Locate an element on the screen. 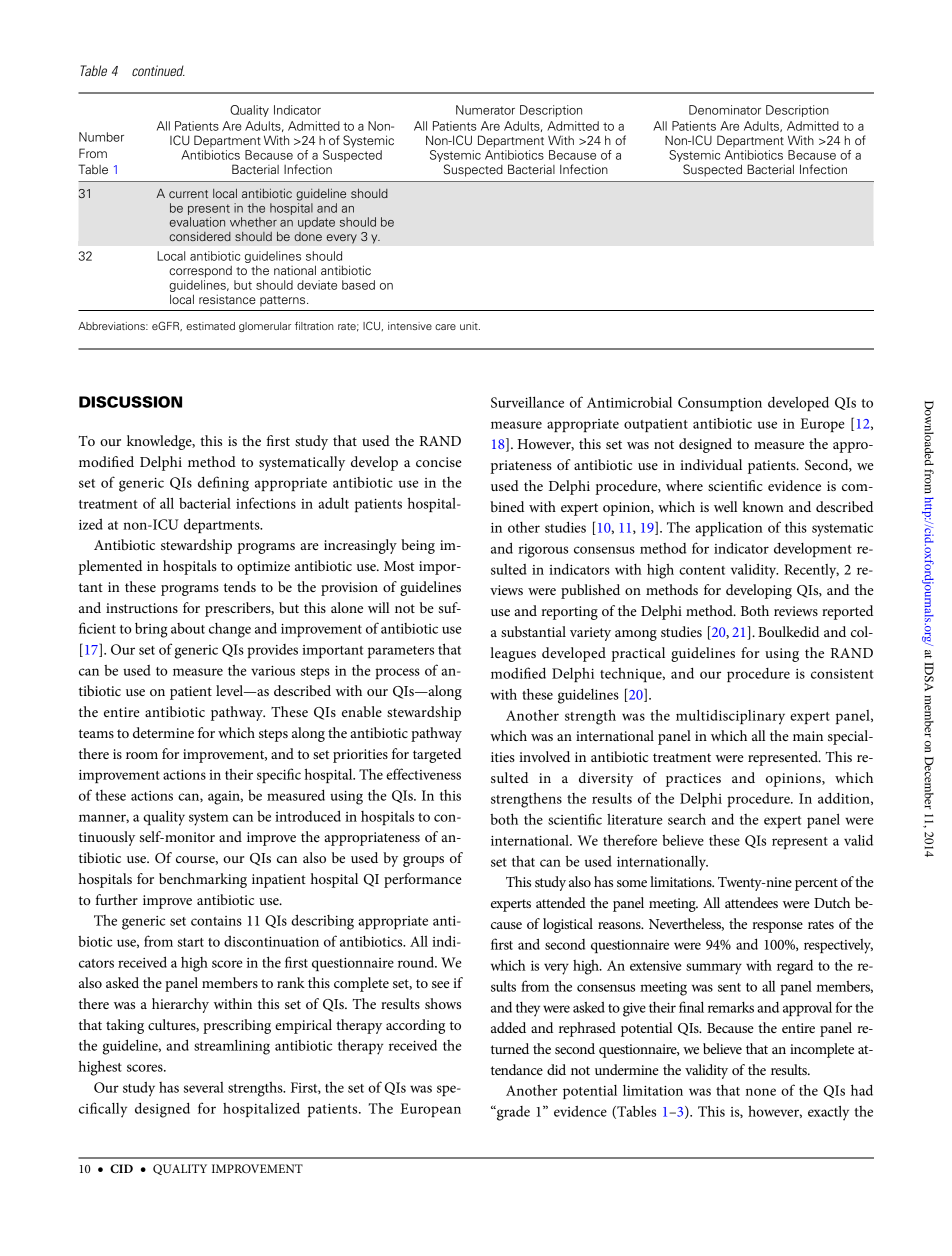 This screenshot has width=952, height=1256. process is located at coordinates (397, 673).
